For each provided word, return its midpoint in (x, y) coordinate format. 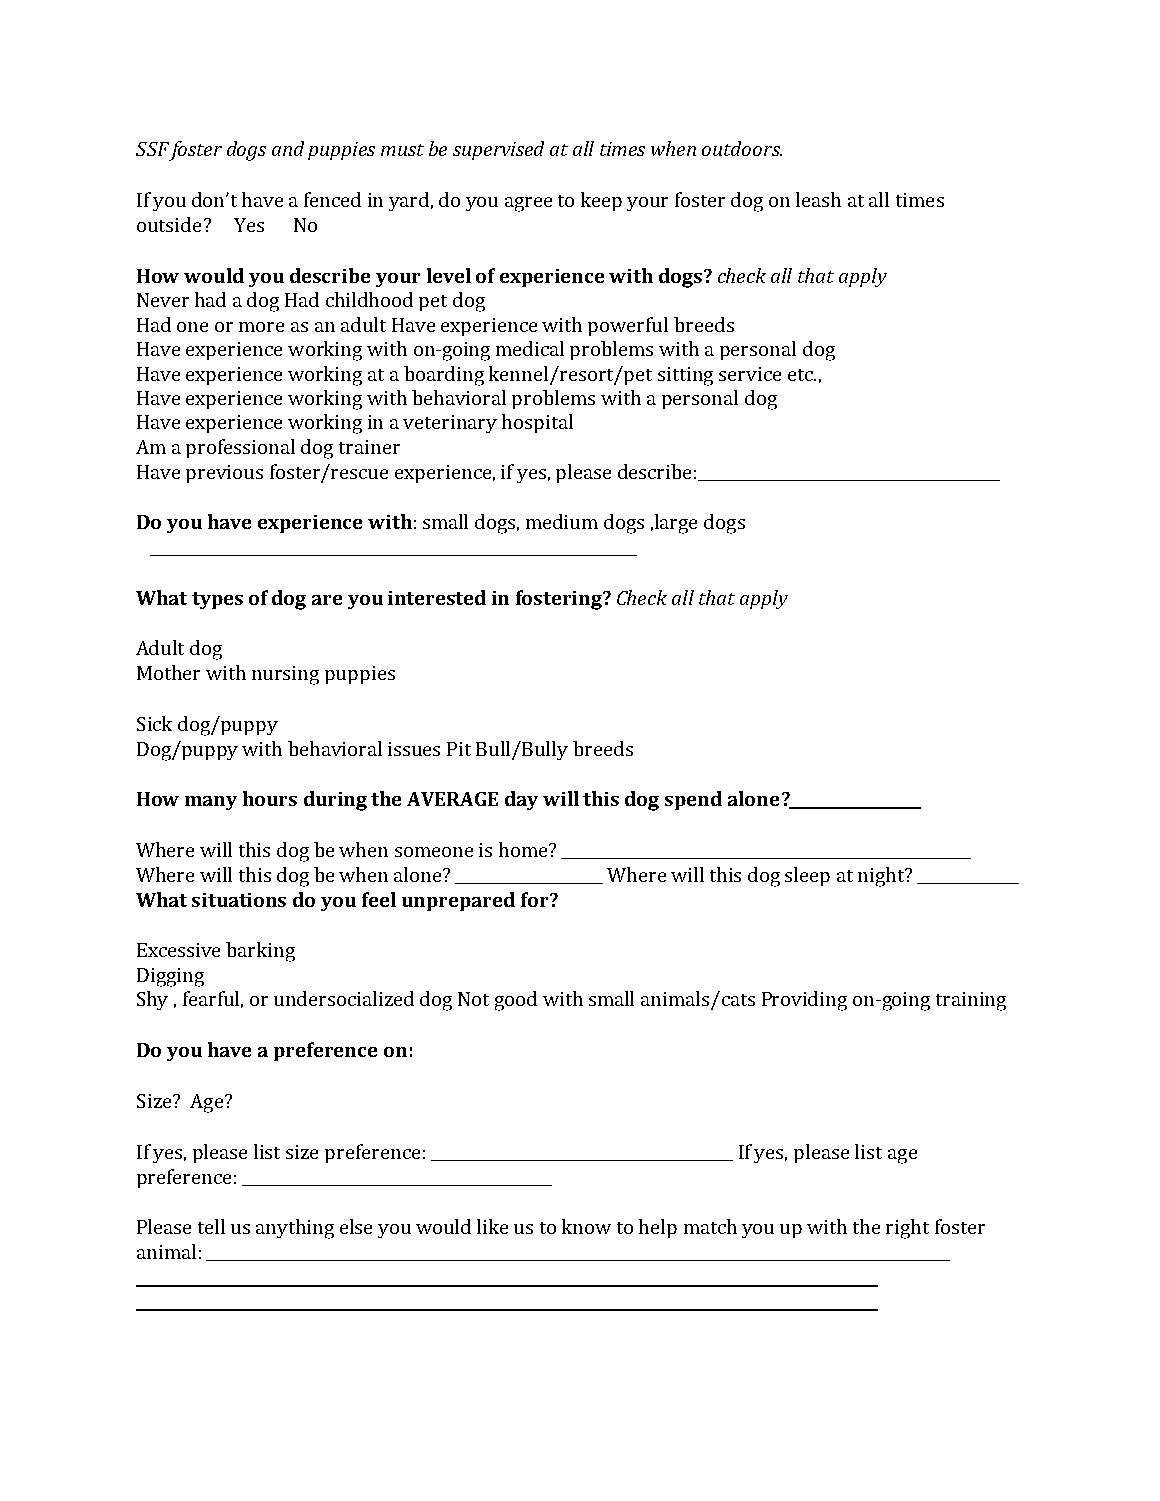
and (288, 148)
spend (693, 800)
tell (211, 1226)
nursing (285, 675)
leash (818, 199)
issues (414, 749)
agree (528, 204)
